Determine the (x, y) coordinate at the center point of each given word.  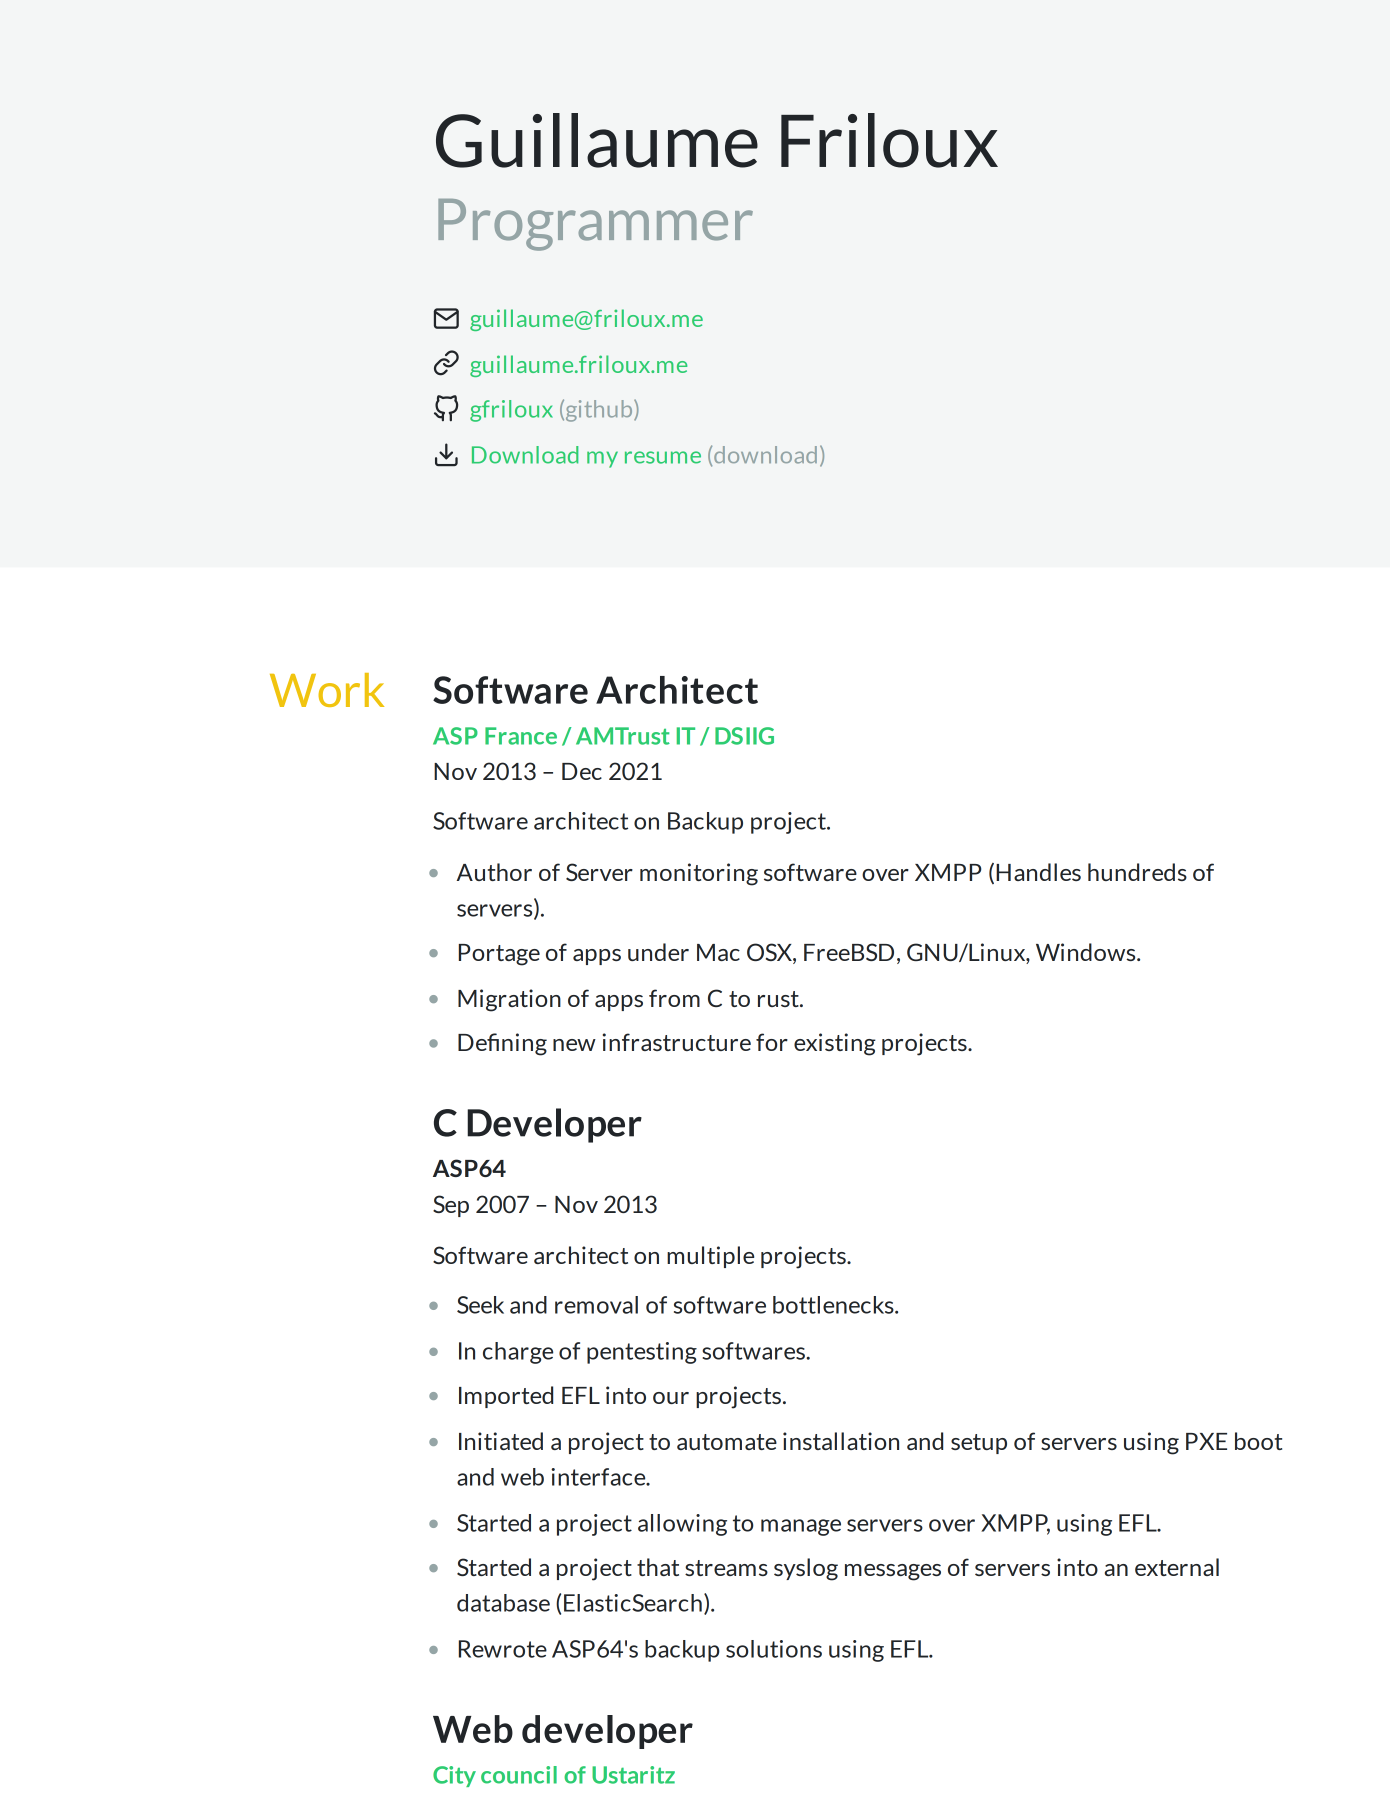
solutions (774, 1649)
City (454, 1776)
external (1177, 1567)
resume (663, 457)
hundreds (1137, 872)
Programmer (595, 225)
